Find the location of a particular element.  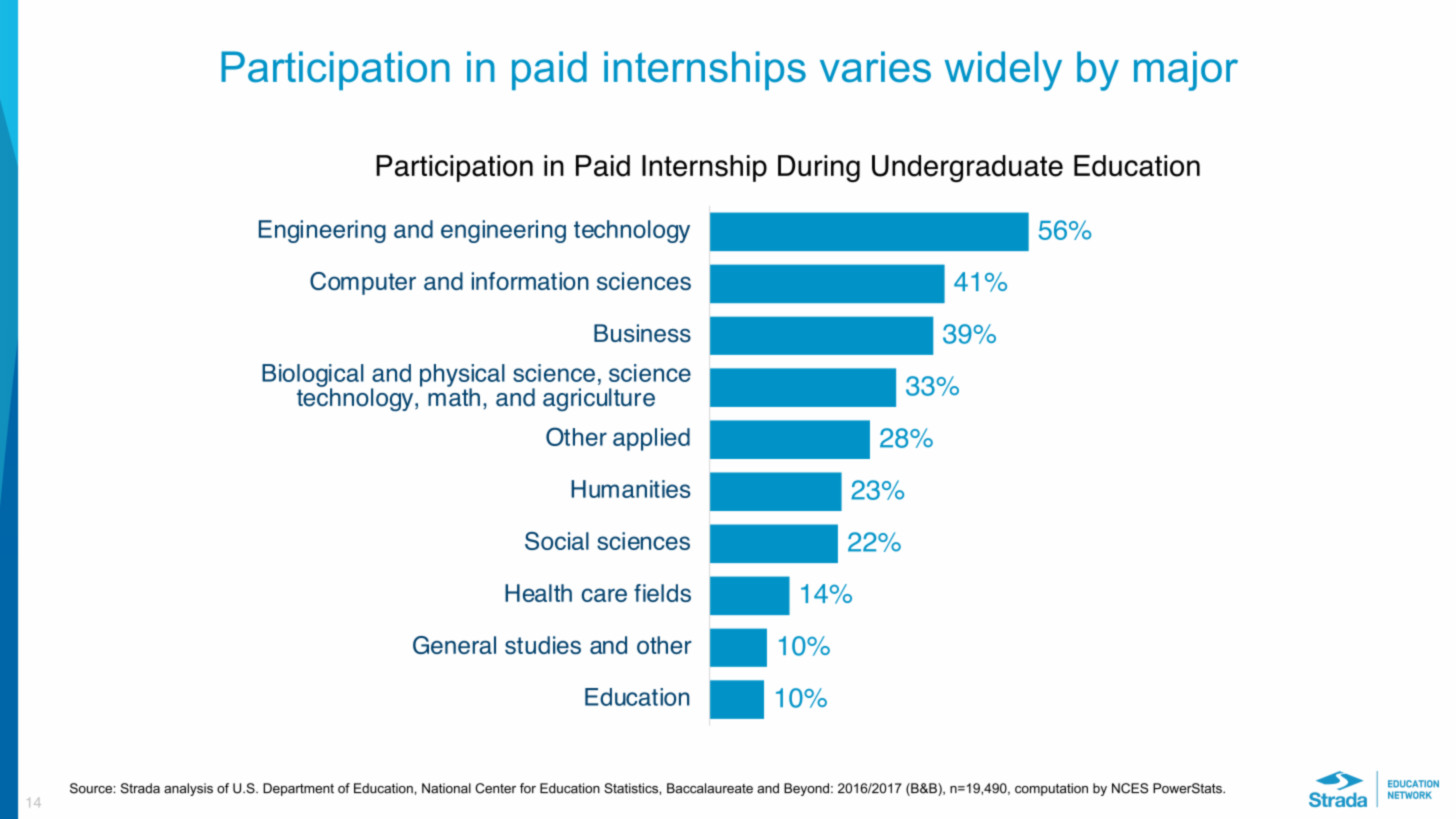

computation is located at coordinates (1051, 789).
